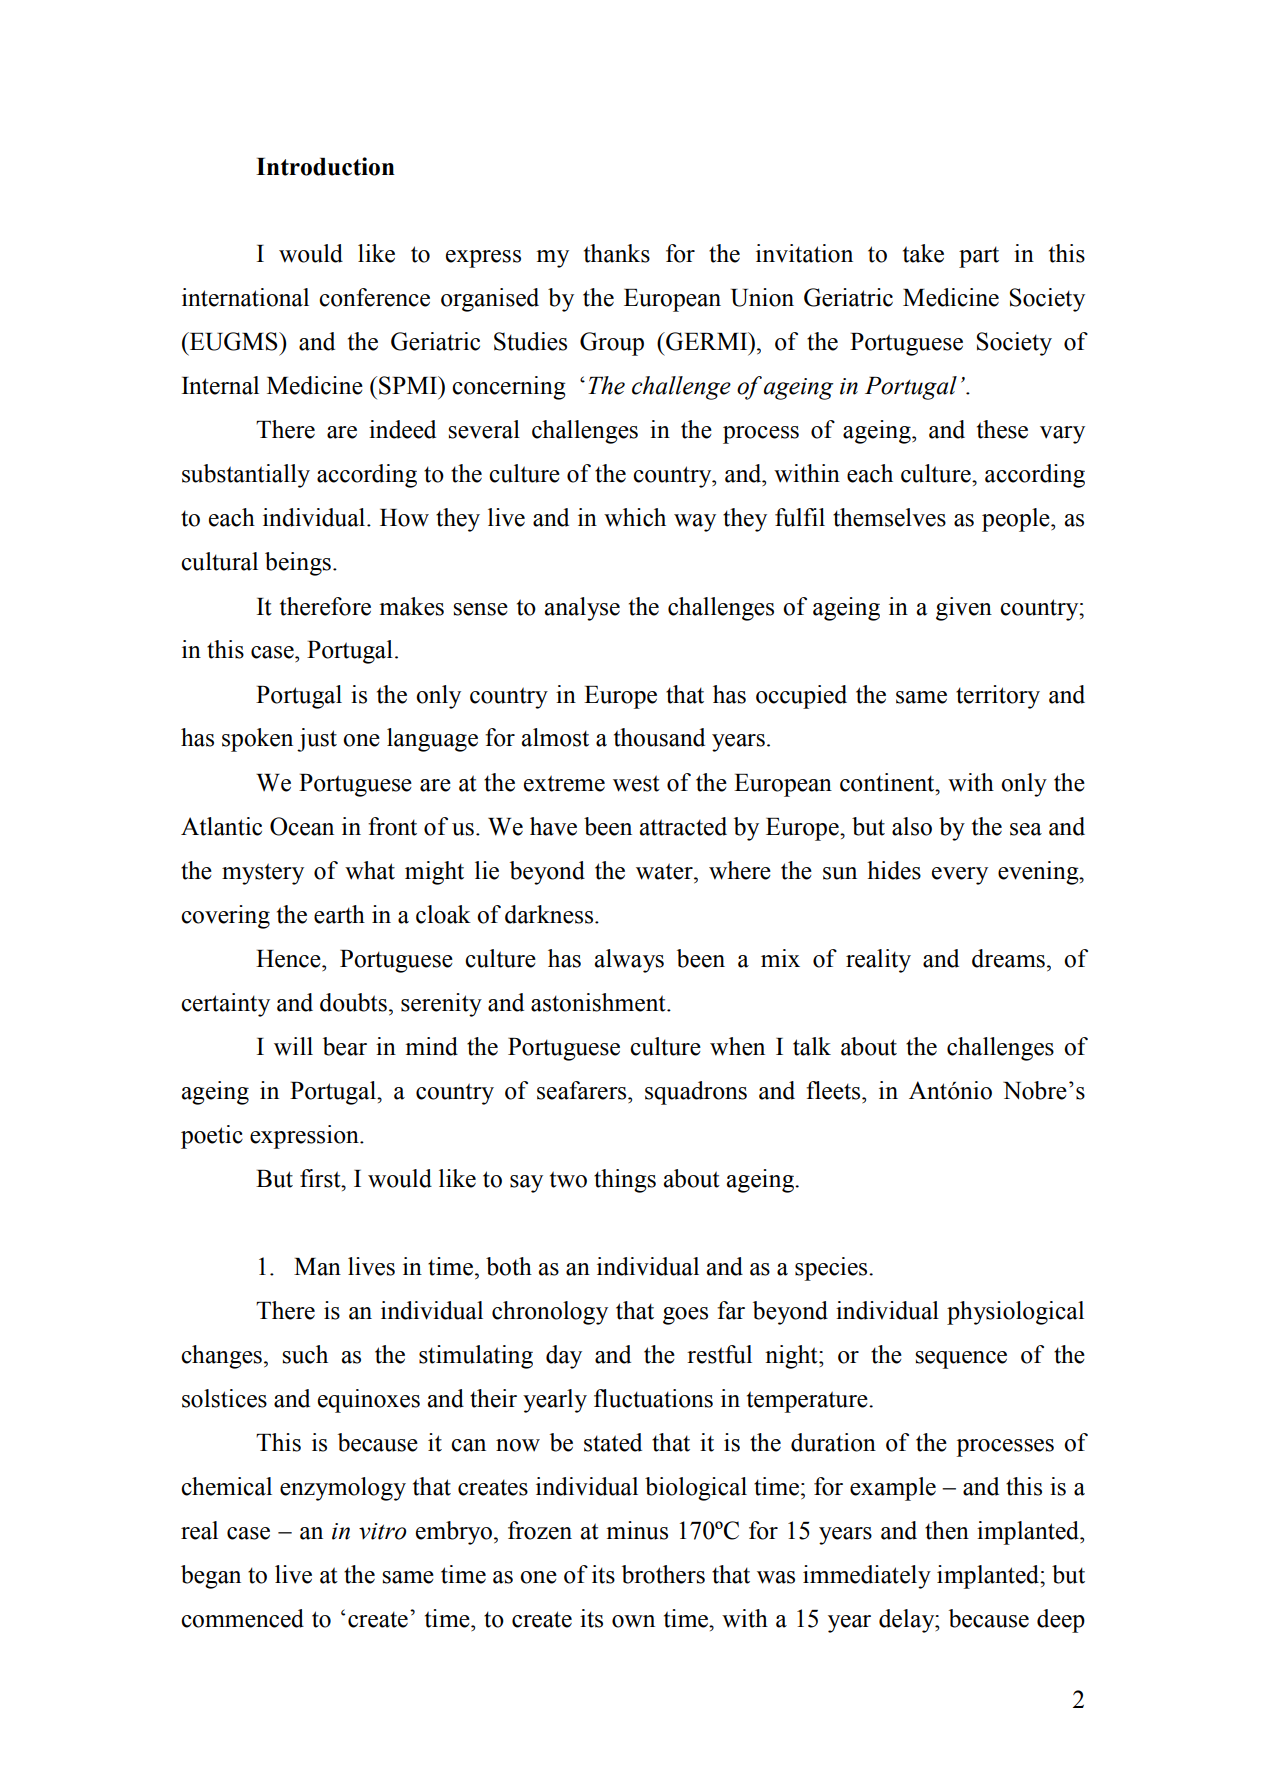  Describe the element at coordinates (1015, 1313) in the screenshot. I see `physiological` at that location.
